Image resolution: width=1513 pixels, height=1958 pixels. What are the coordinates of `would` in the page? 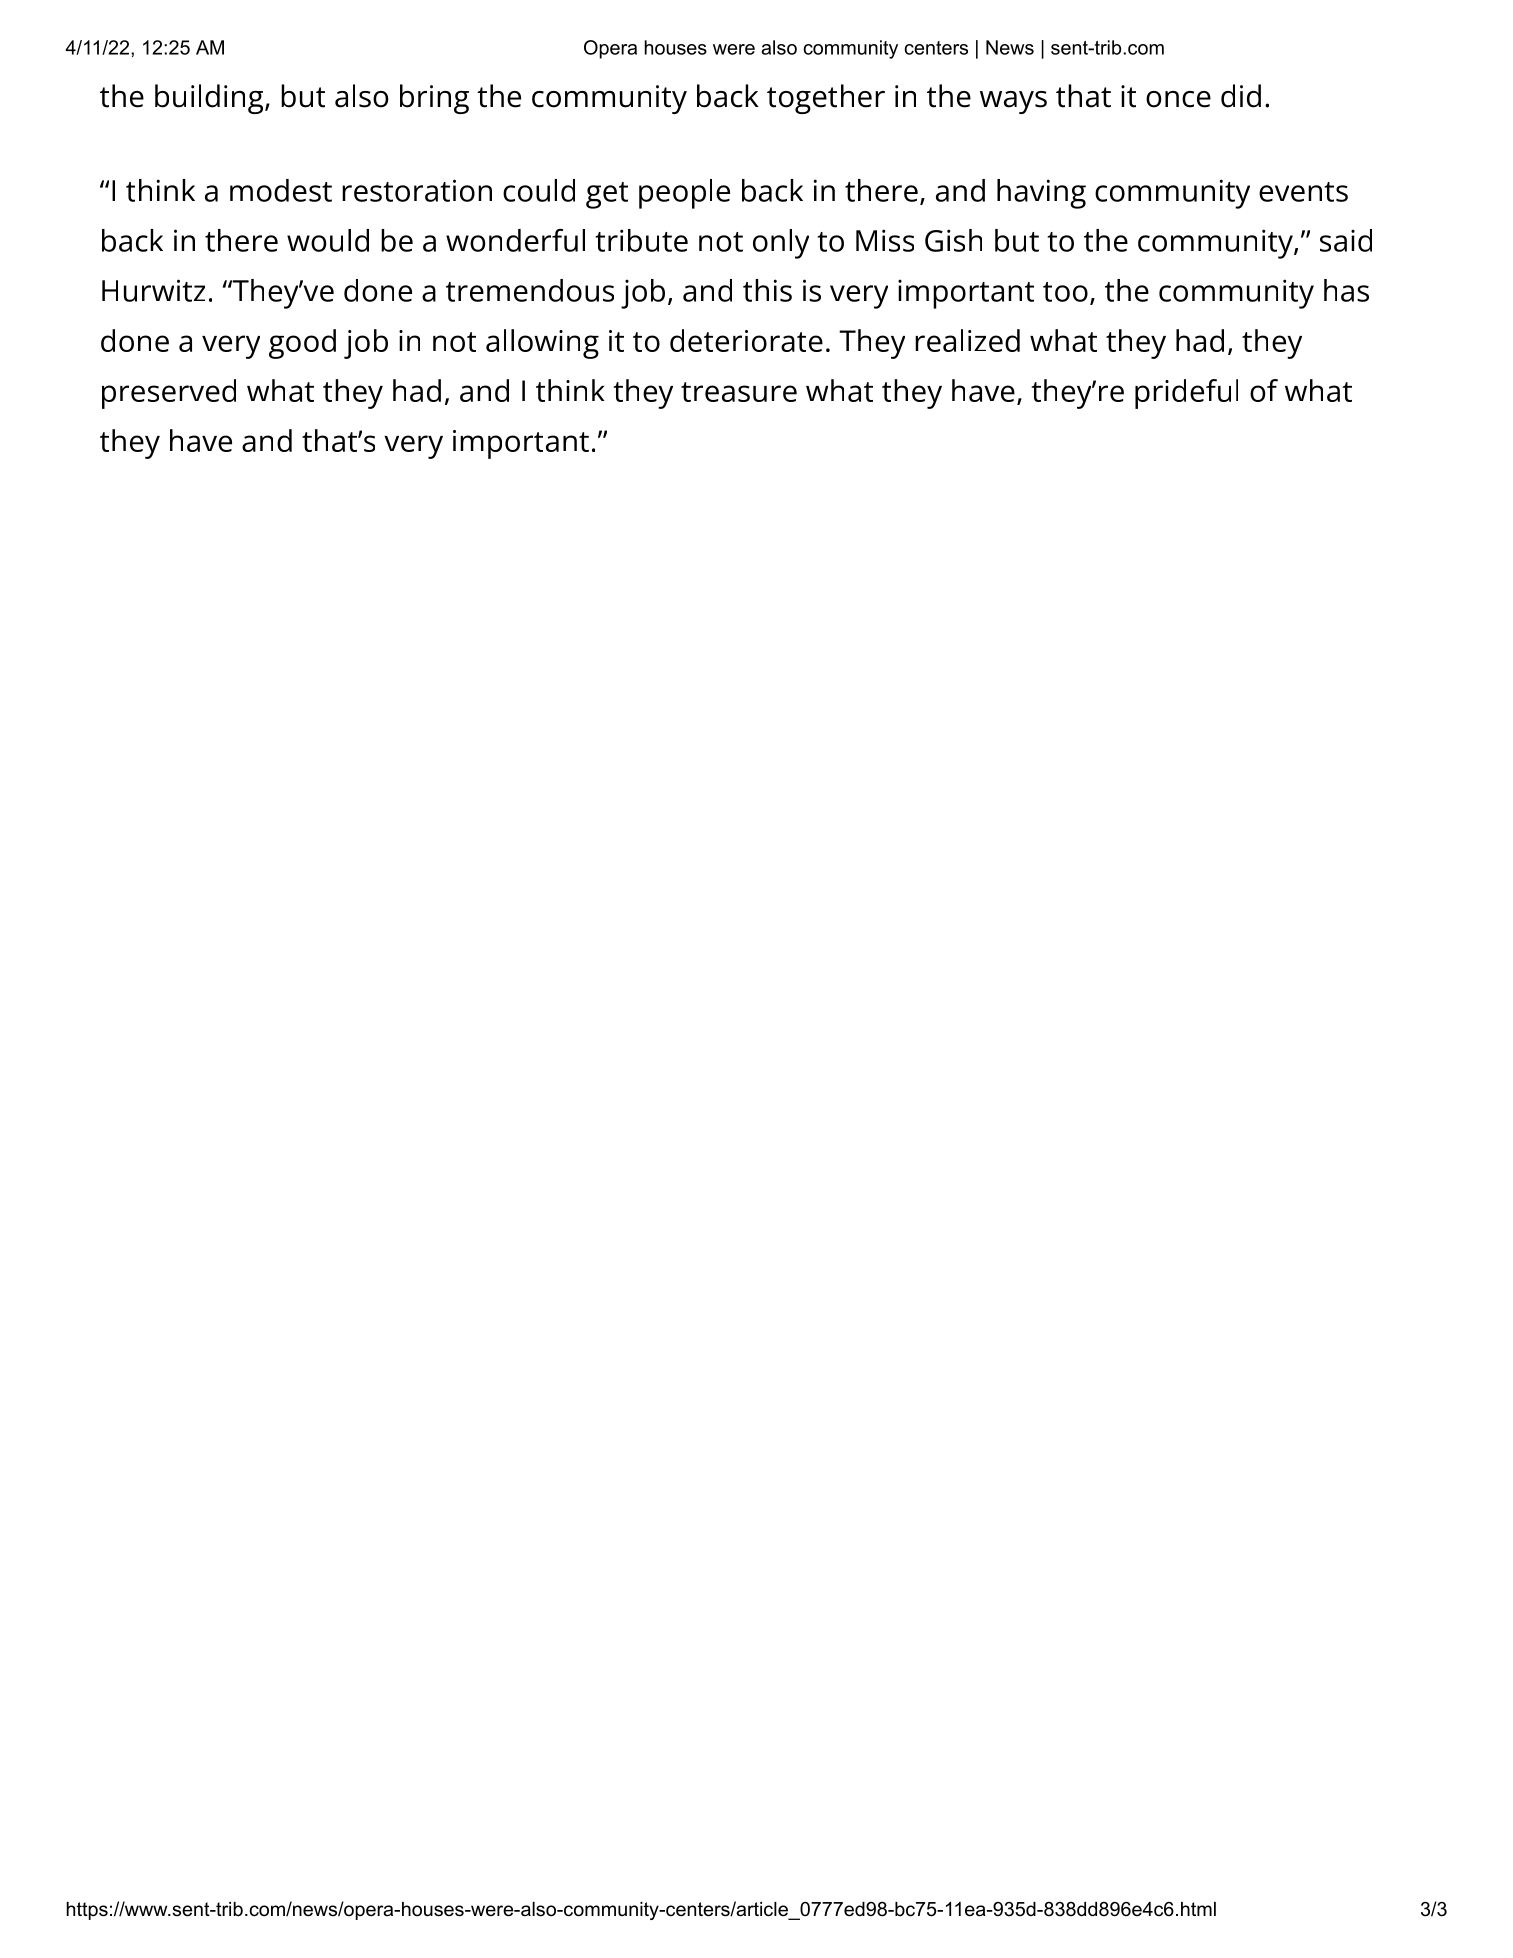 It's located at (328, 240).
